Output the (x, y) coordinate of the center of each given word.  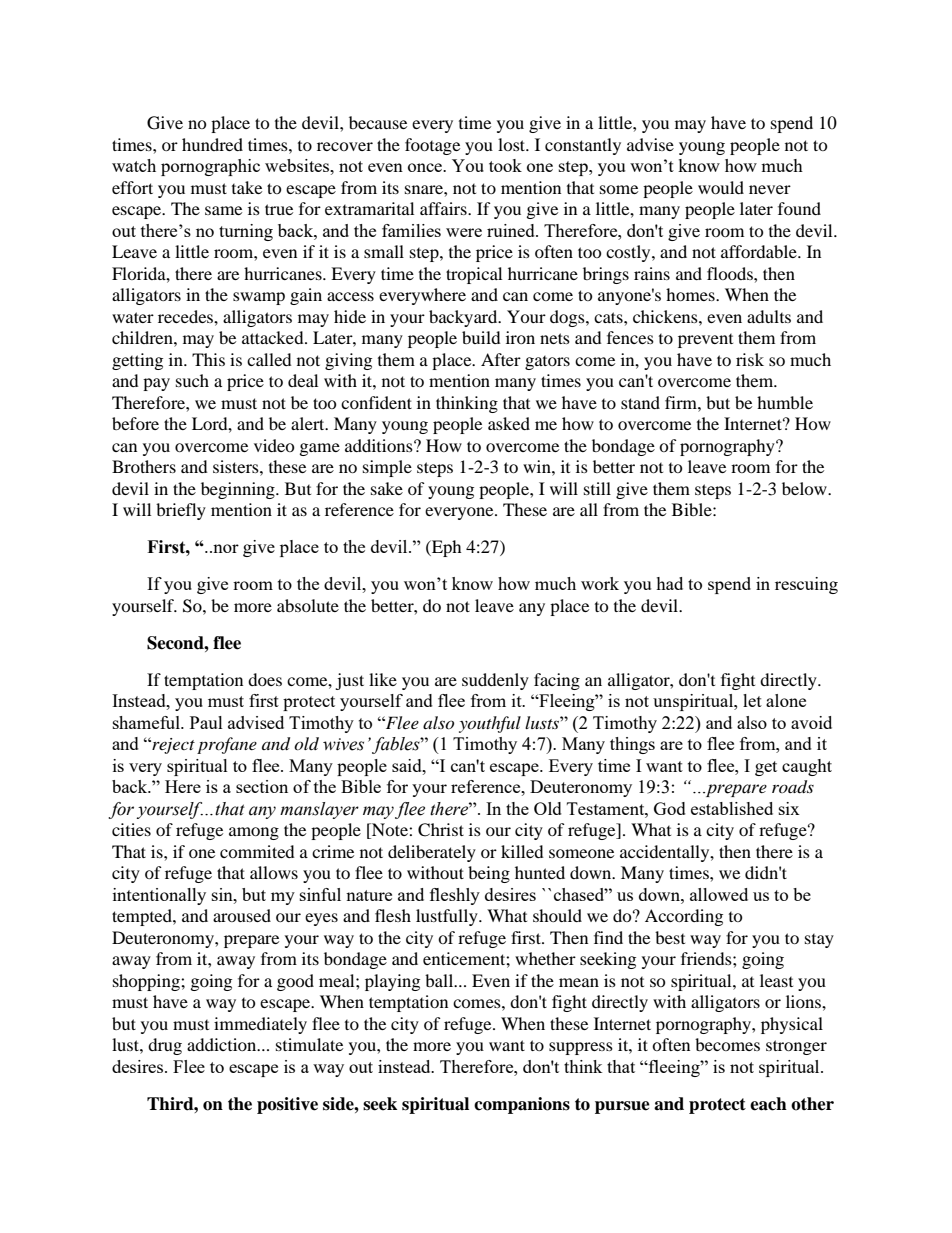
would (721, 187)
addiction (223, 1044)
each (768, 1104)
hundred (212, 144)
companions (522, 1105)
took (505, 165)
